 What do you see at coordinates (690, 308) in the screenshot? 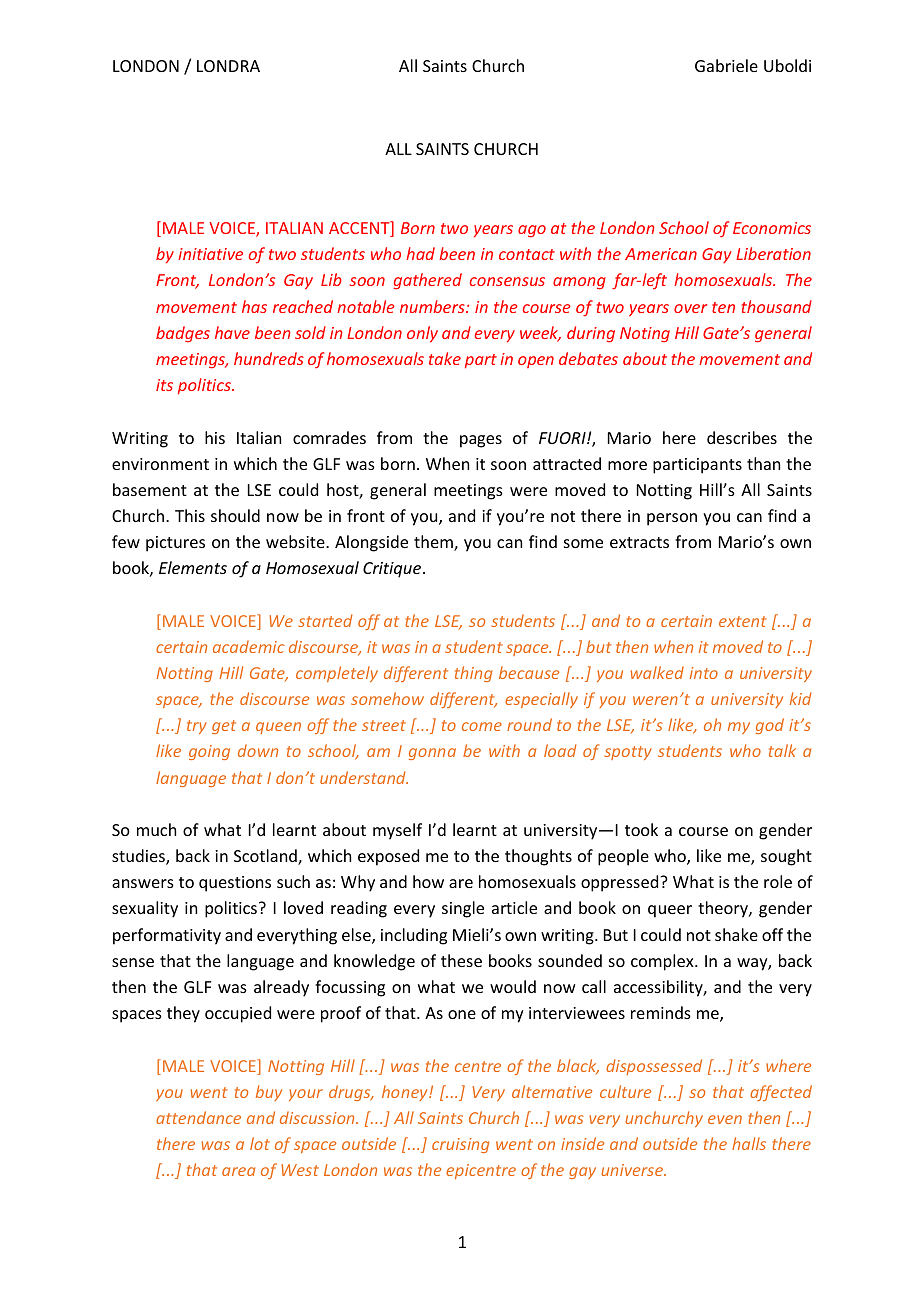
I see `over` at bounding box center [690, 308].
